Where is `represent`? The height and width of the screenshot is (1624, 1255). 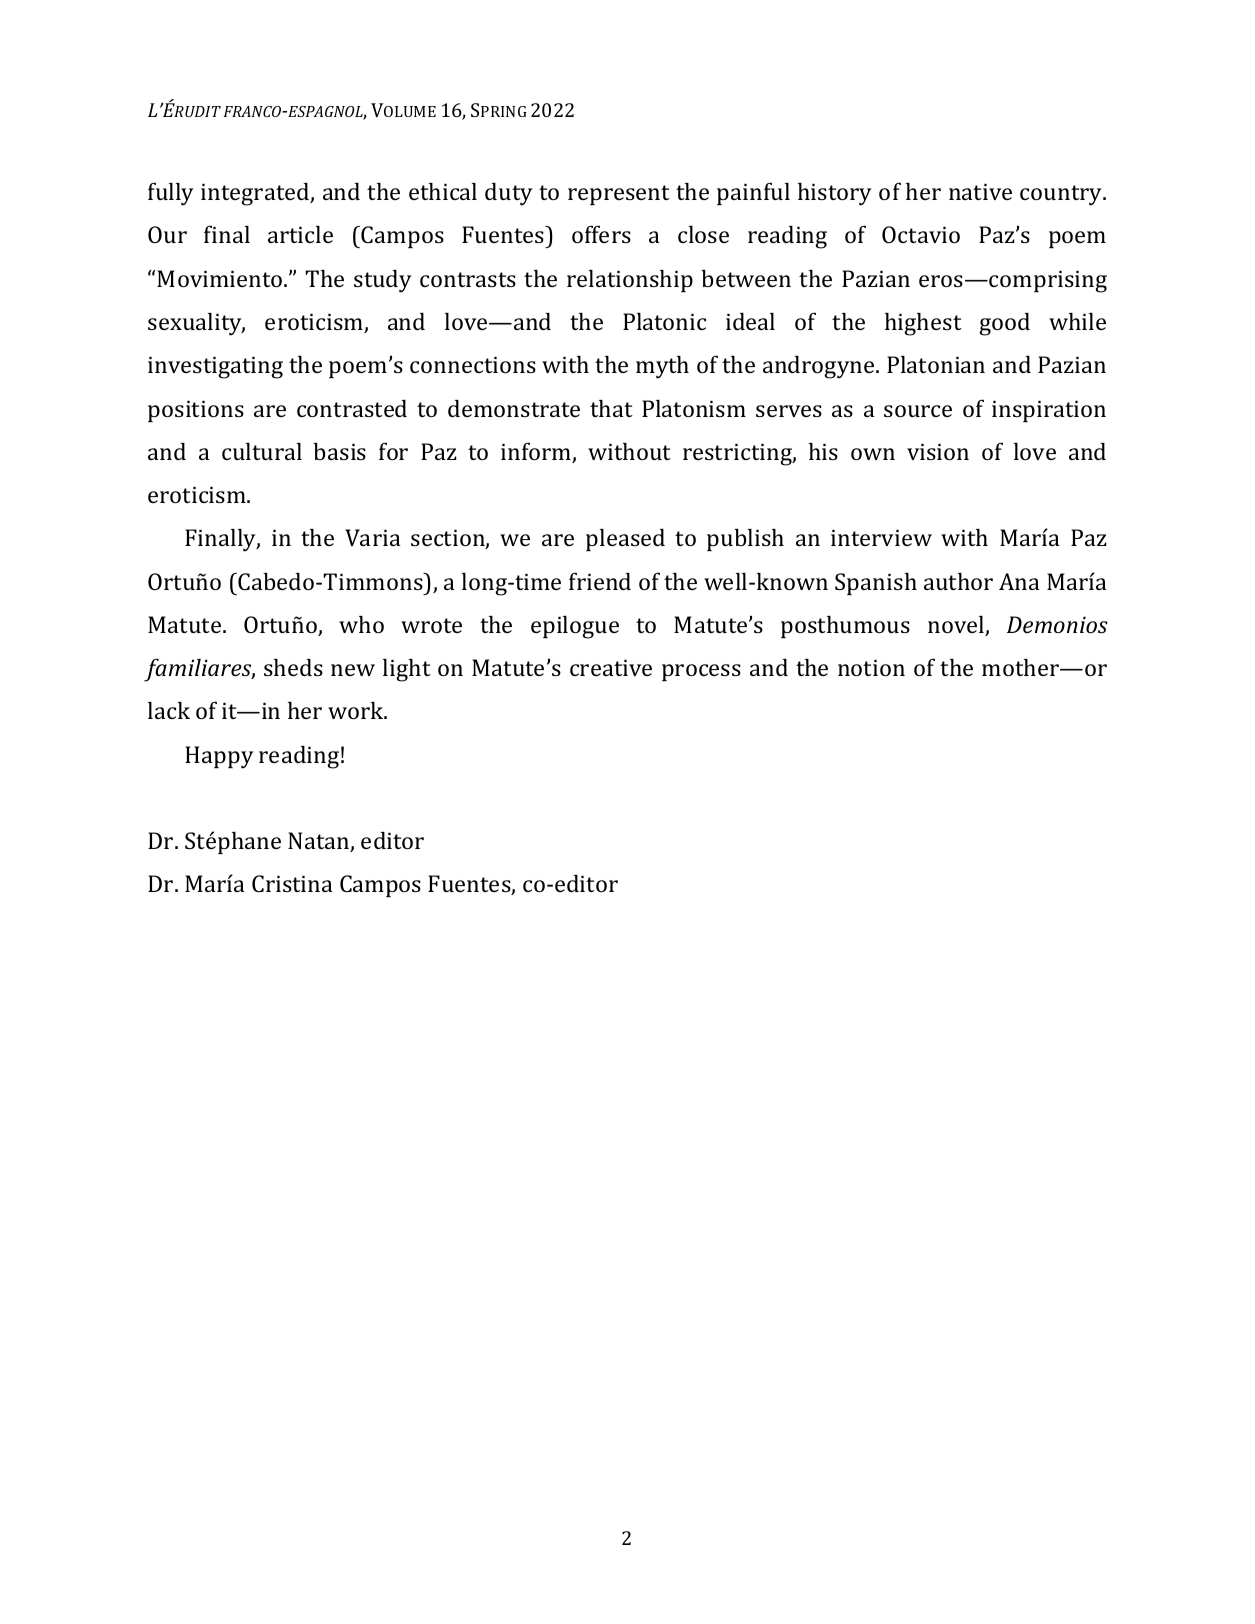
represent is located at coordinates (619, 195).
